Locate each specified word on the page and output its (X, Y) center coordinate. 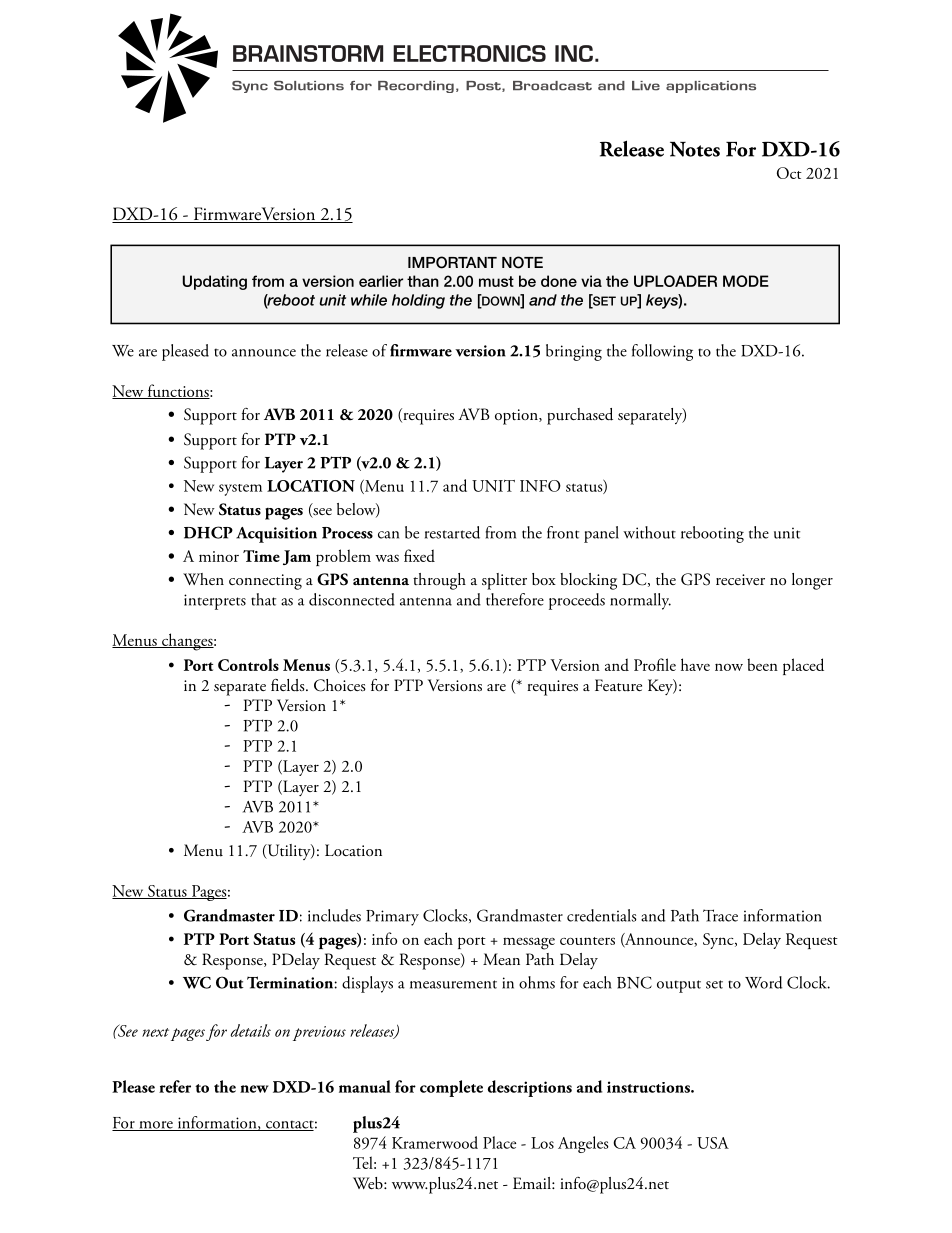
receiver (740, 579)
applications (711, 87)
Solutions (309, 86)
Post (484, 86)
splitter (504, 581)
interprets (215, 602)
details (250, 1030)
